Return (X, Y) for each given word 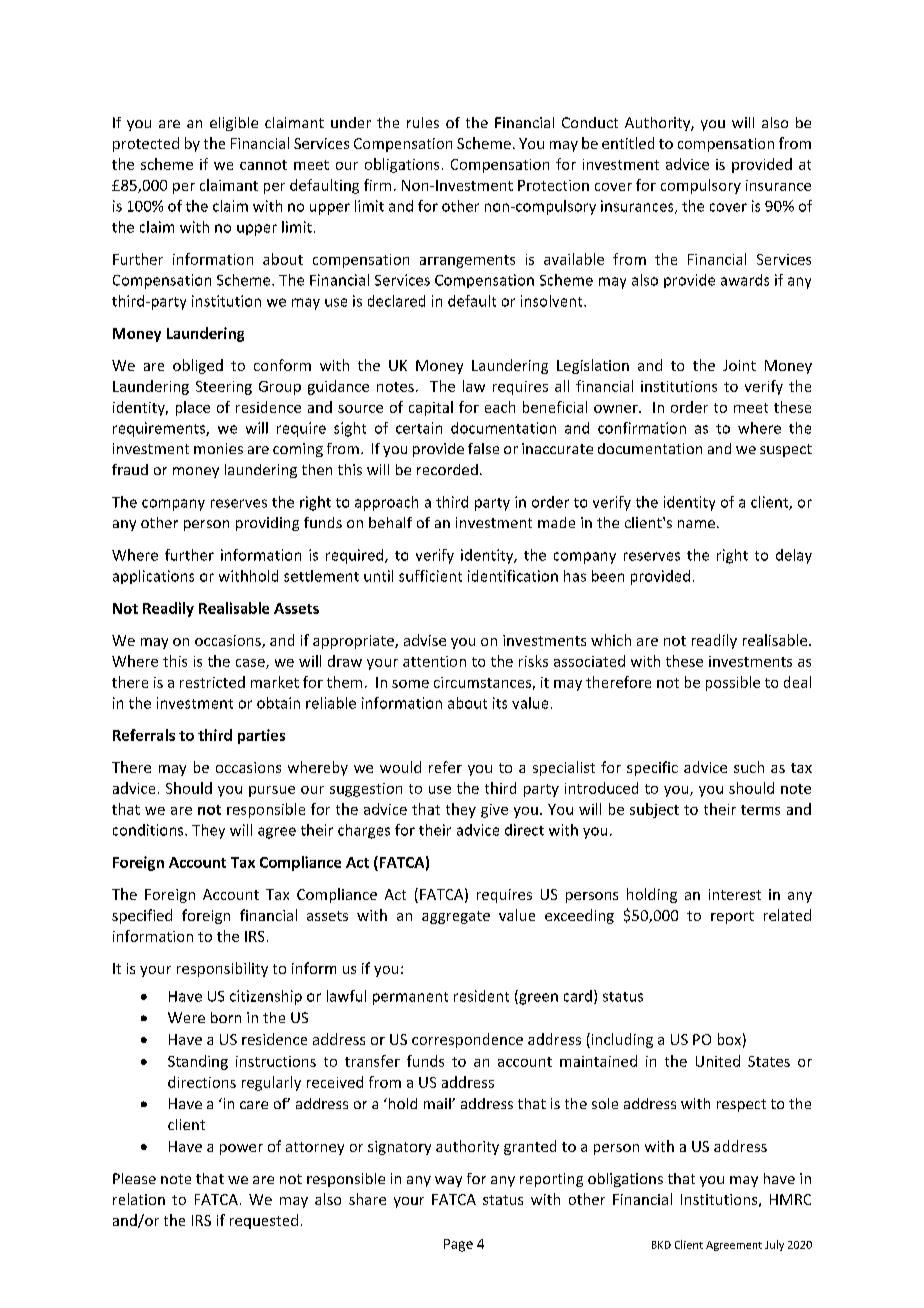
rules (423, 122)
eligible (234, 124)
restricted (212, 682)
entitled (628, 143)
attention (434, 661)
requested (264, 1221)
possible (733, 683)
